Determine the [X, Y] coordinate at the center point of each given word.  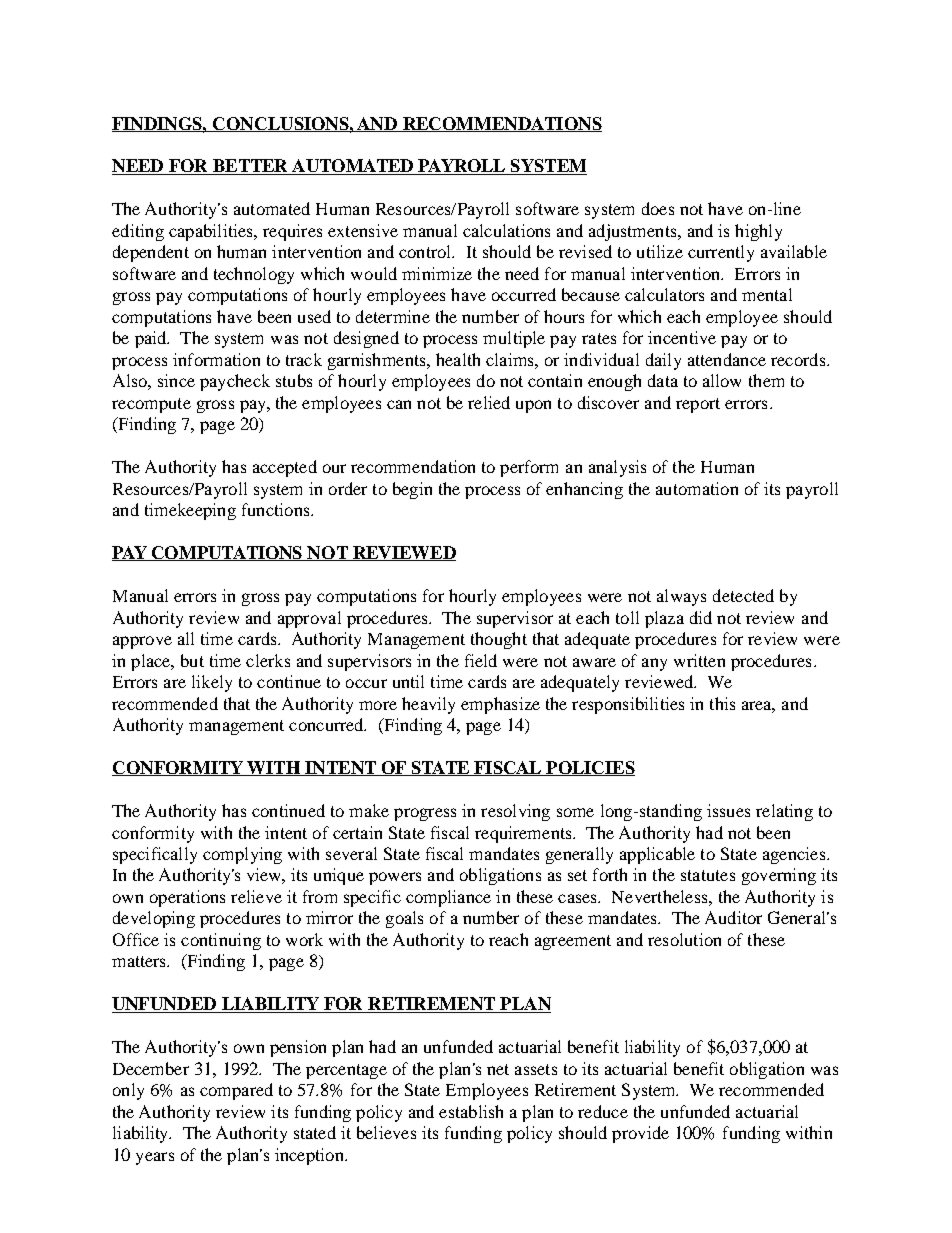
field [481, 660]
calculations [506, 230]
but [192, 660]
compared [236, 1091]
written [699, 660]
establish [471, 1111]
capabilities [212, 232]
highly [758, 232]
